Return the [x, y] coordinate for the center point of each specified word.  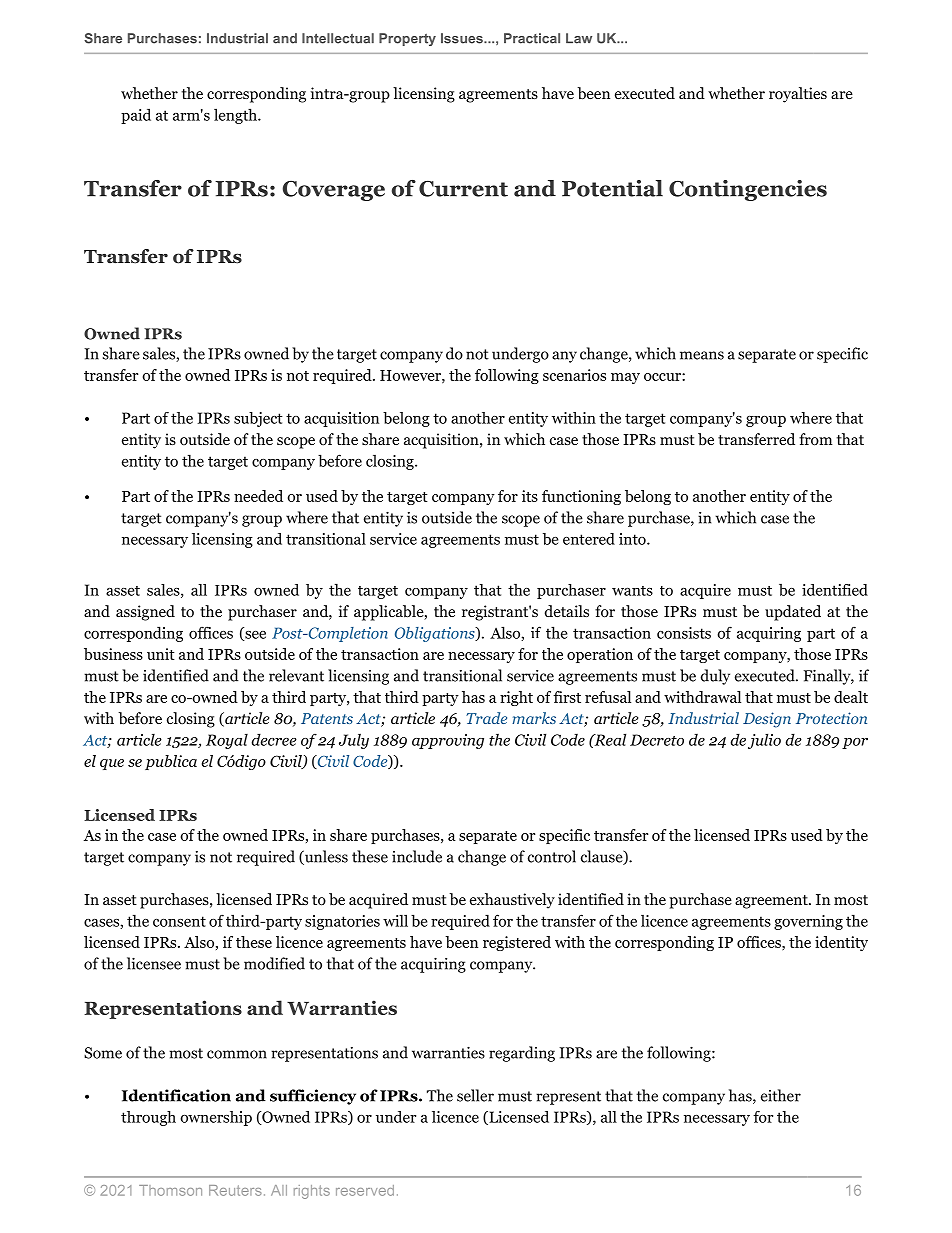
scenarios [574, 375]
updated [793, 613]
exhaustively [512, 901]
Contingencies [748, 190]
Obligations [436, 634]
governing [808, 922]
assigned [145, 613]
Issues [463, 38]
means [702, 355]
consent [179, 921]
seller [475, 1095]
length [236, 116]
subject [258, 419]
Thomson [170, 1190]
